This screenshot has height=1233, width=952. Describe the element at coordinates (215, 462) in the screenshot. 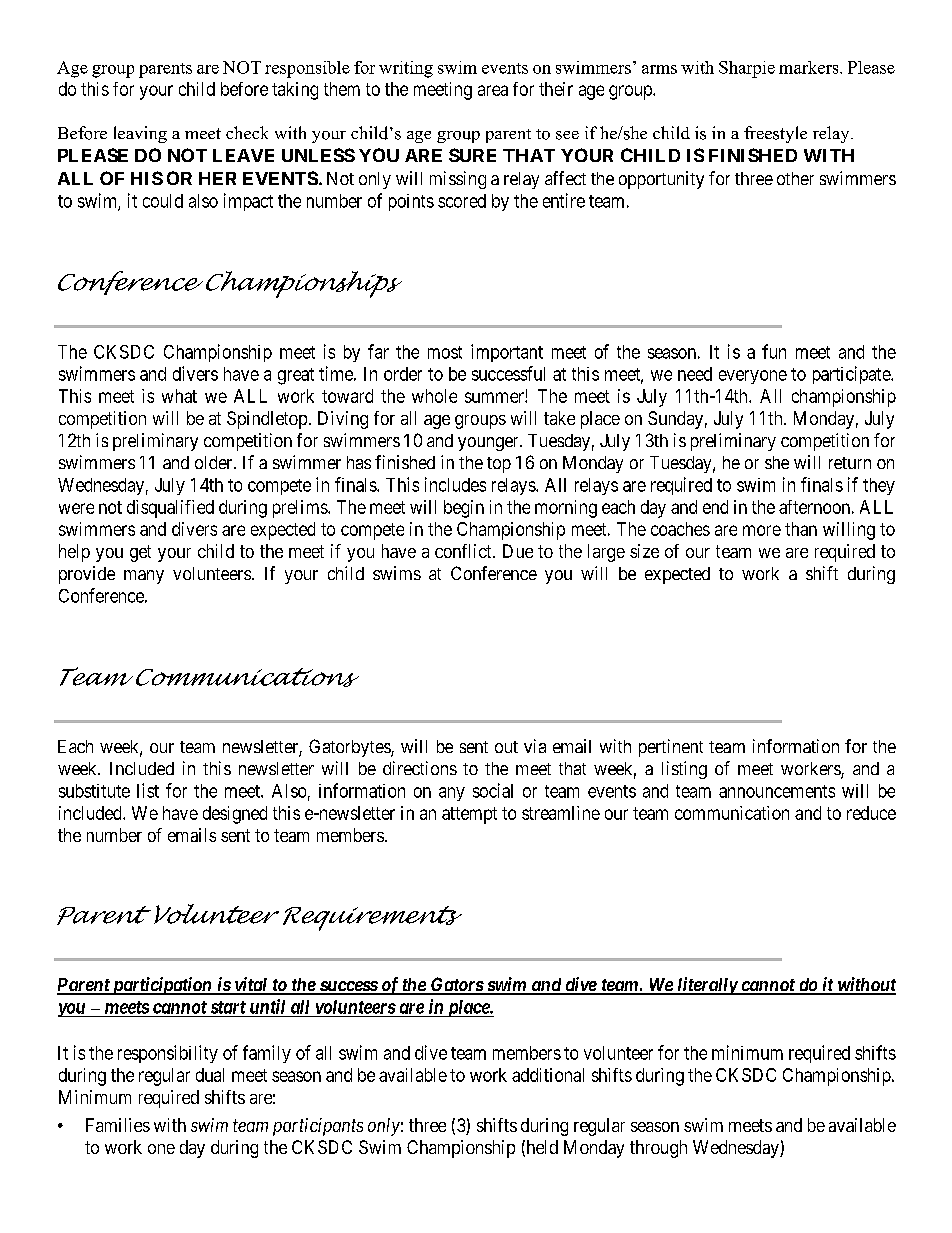

I see `older` at that location.
